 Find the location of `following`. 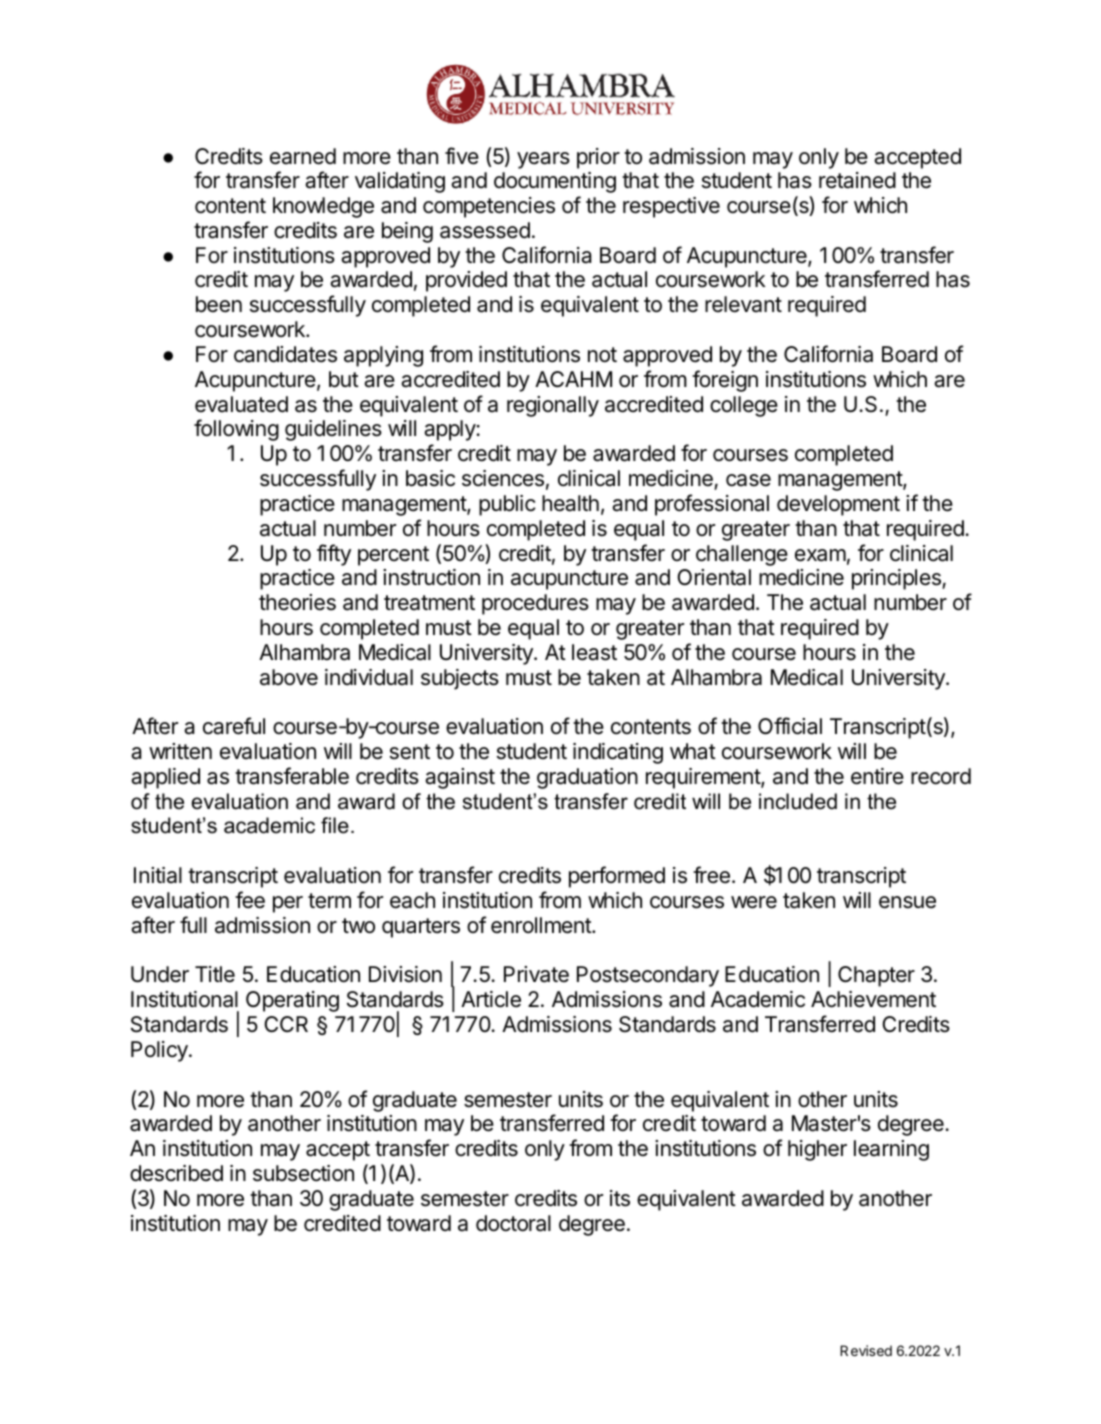

following is located at coordinates (236, 430).
